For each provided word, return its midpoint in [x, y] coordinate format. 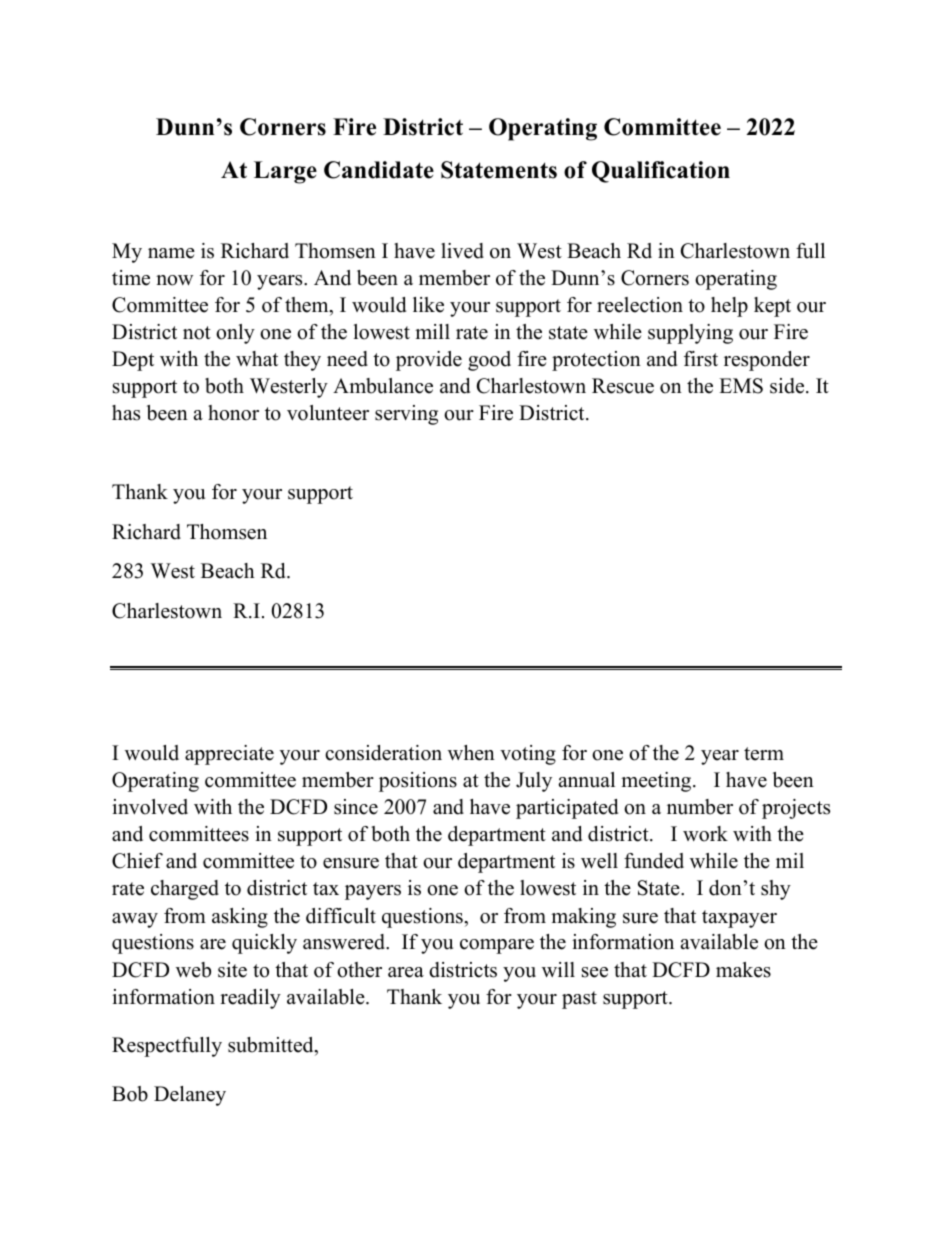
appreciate [229, 755]
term [764, 754]
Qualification [661, 172]
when [471, 753]
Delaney [190, 1096]
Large [285, 172]
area [406, 972]
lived [462, 251]
